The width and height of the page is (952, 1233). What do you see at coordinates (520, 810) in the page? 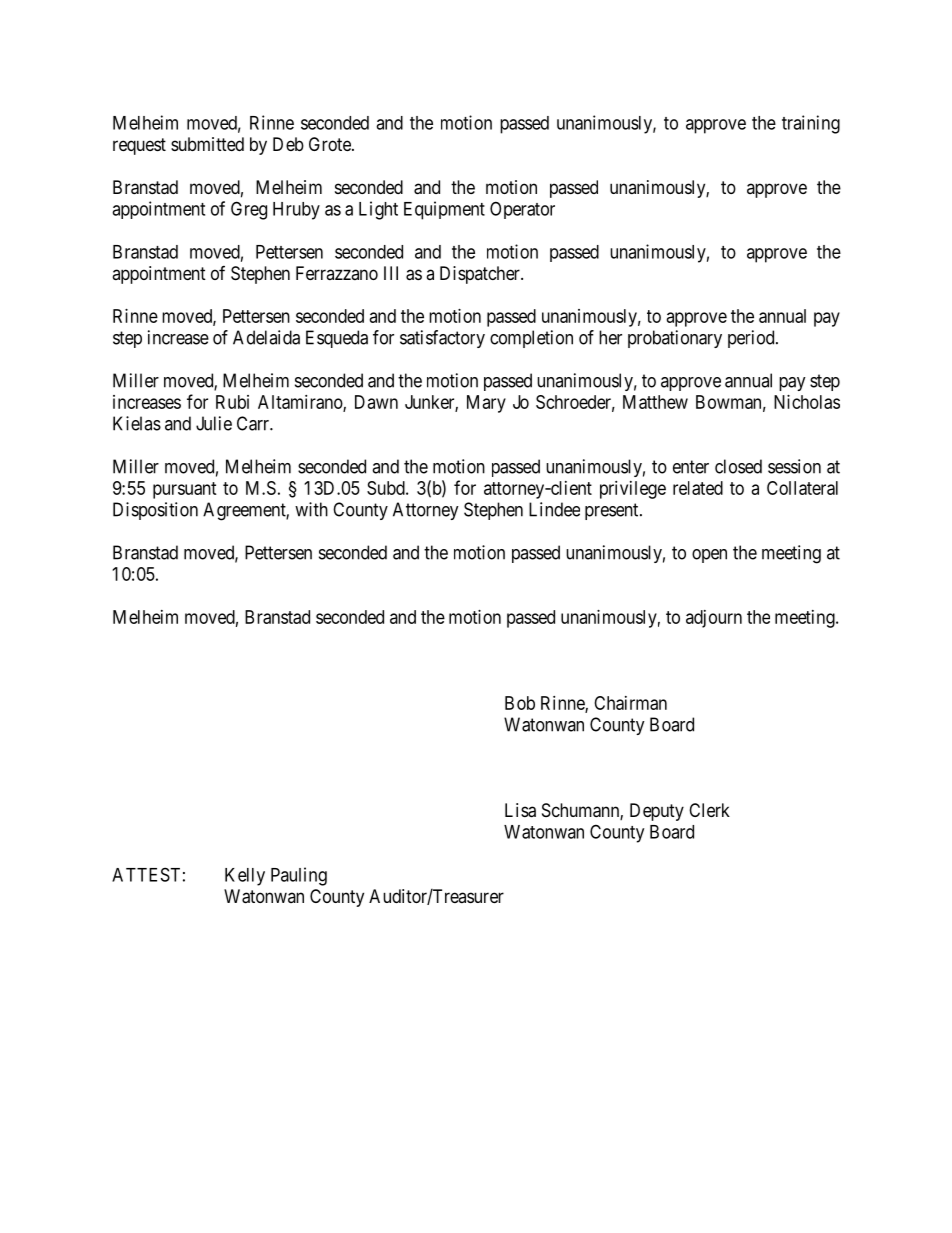
I see `Lisa` at bounding box center [520, 810].
